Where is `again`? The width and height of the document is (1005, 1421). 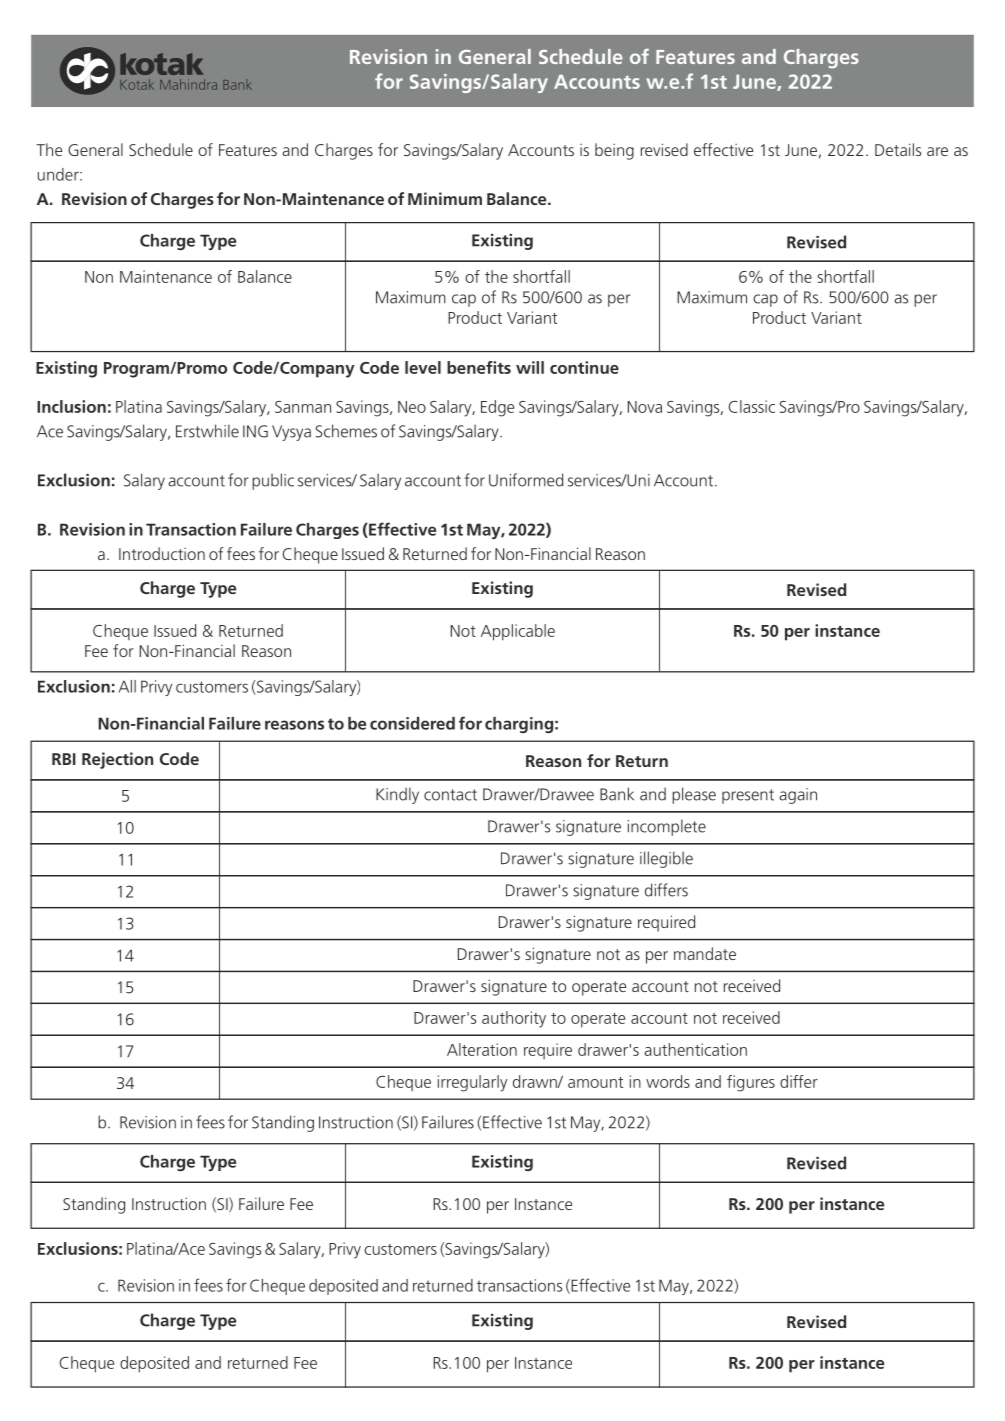
again is located at coordinates (798, 796).
